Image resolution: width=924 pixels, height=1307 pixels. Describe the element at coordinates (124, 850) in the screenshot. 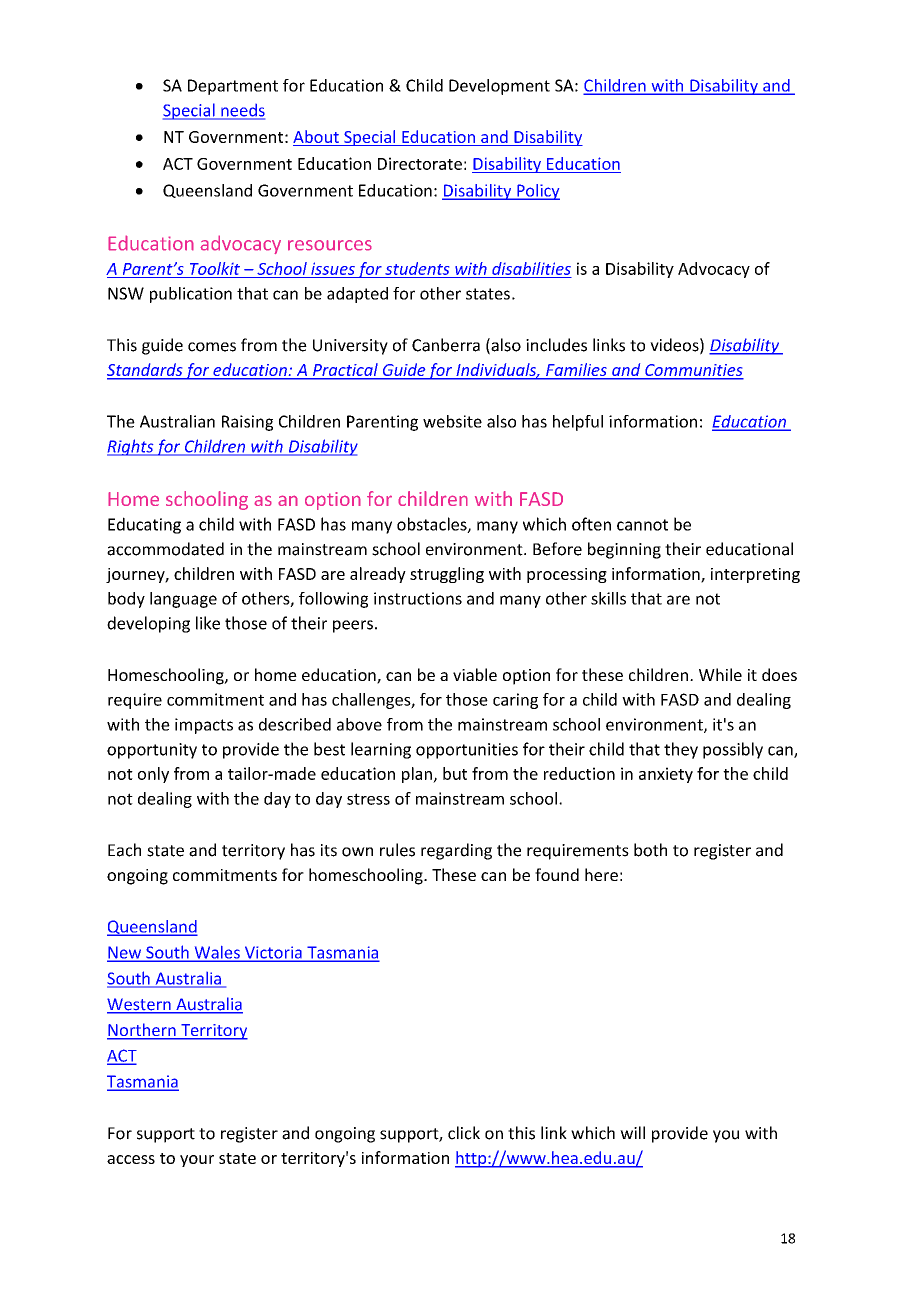

I see `Each` at that location.
